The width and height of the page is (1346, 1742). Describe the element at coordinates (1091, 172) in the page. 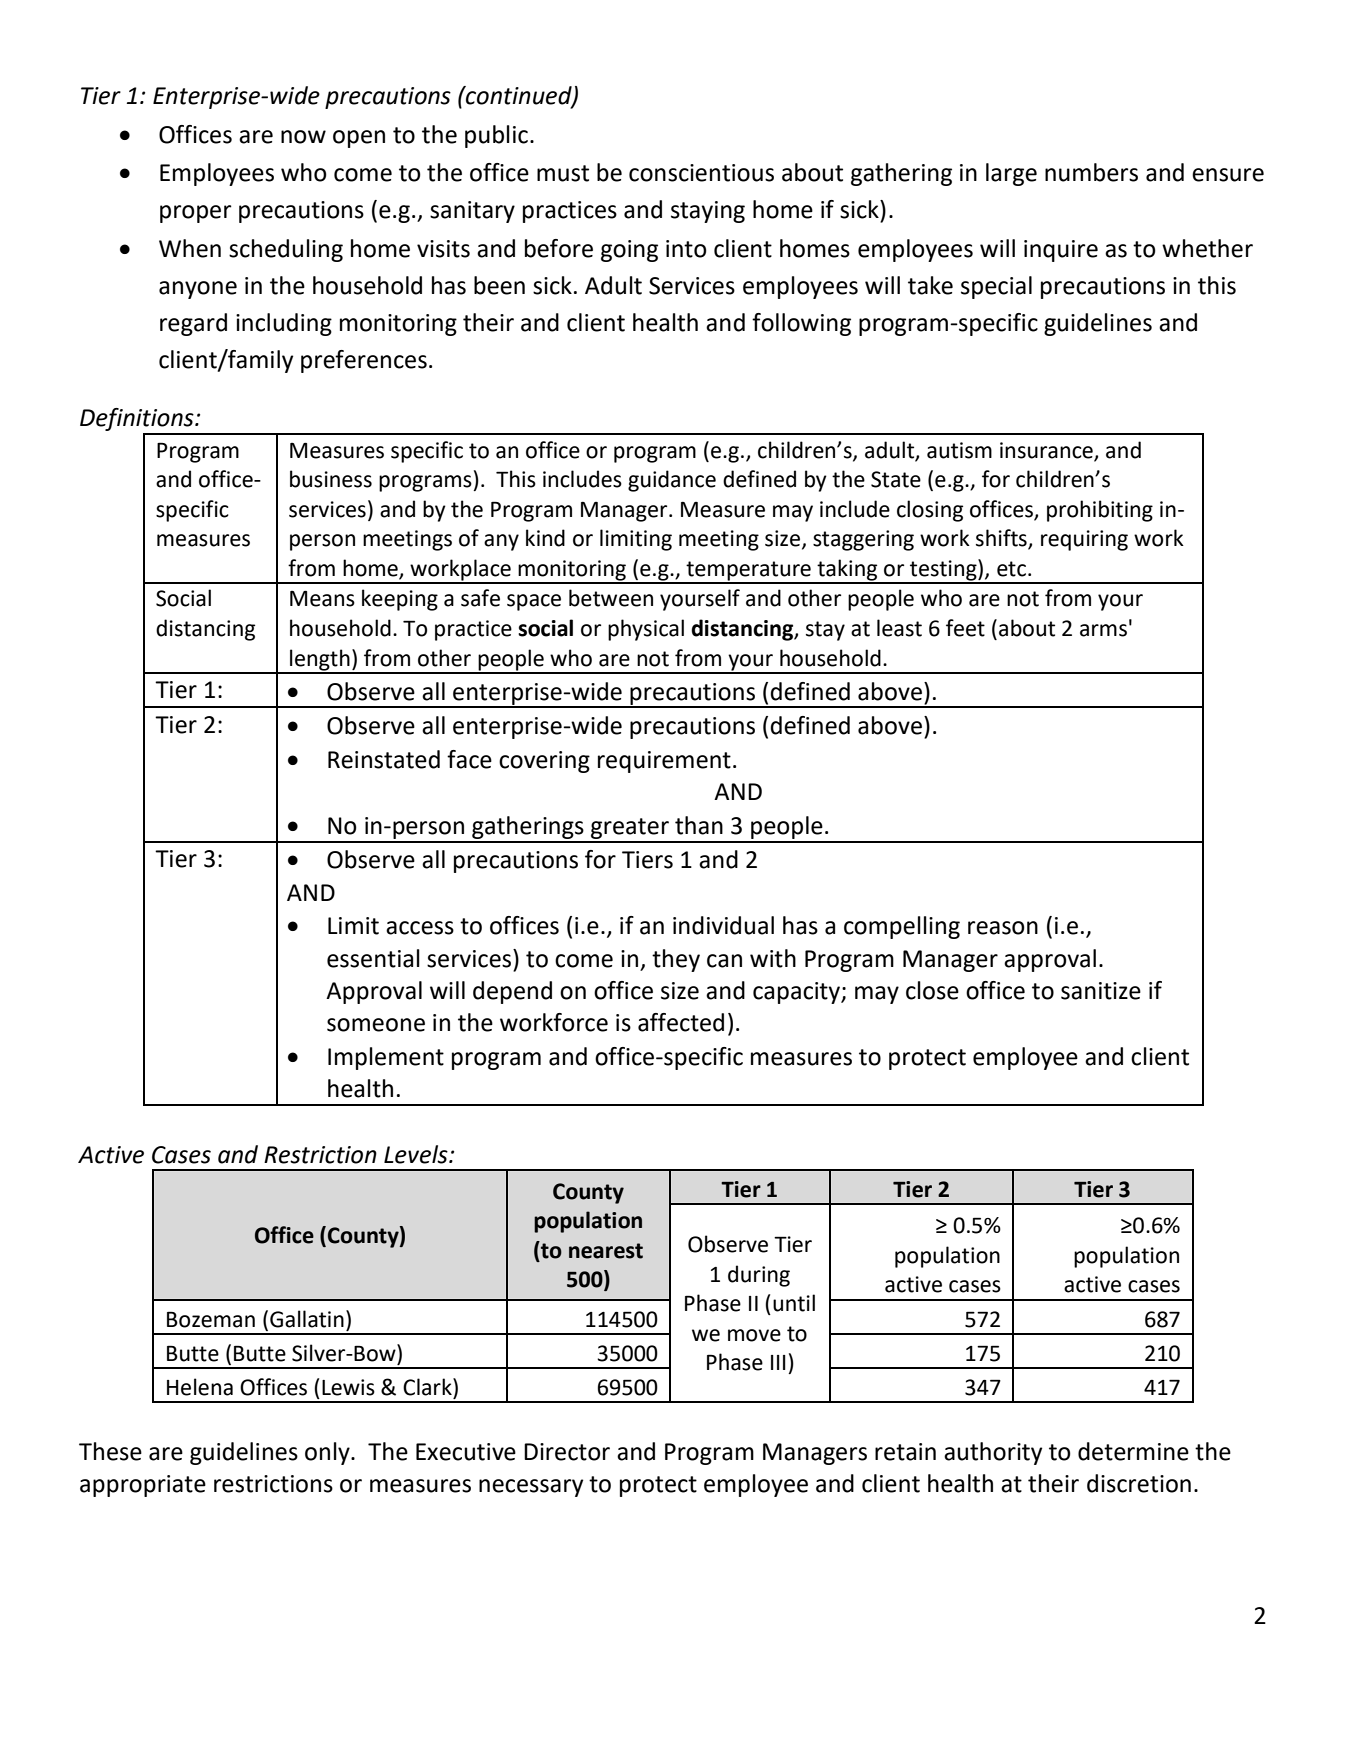

I see `numbers` at that location.
